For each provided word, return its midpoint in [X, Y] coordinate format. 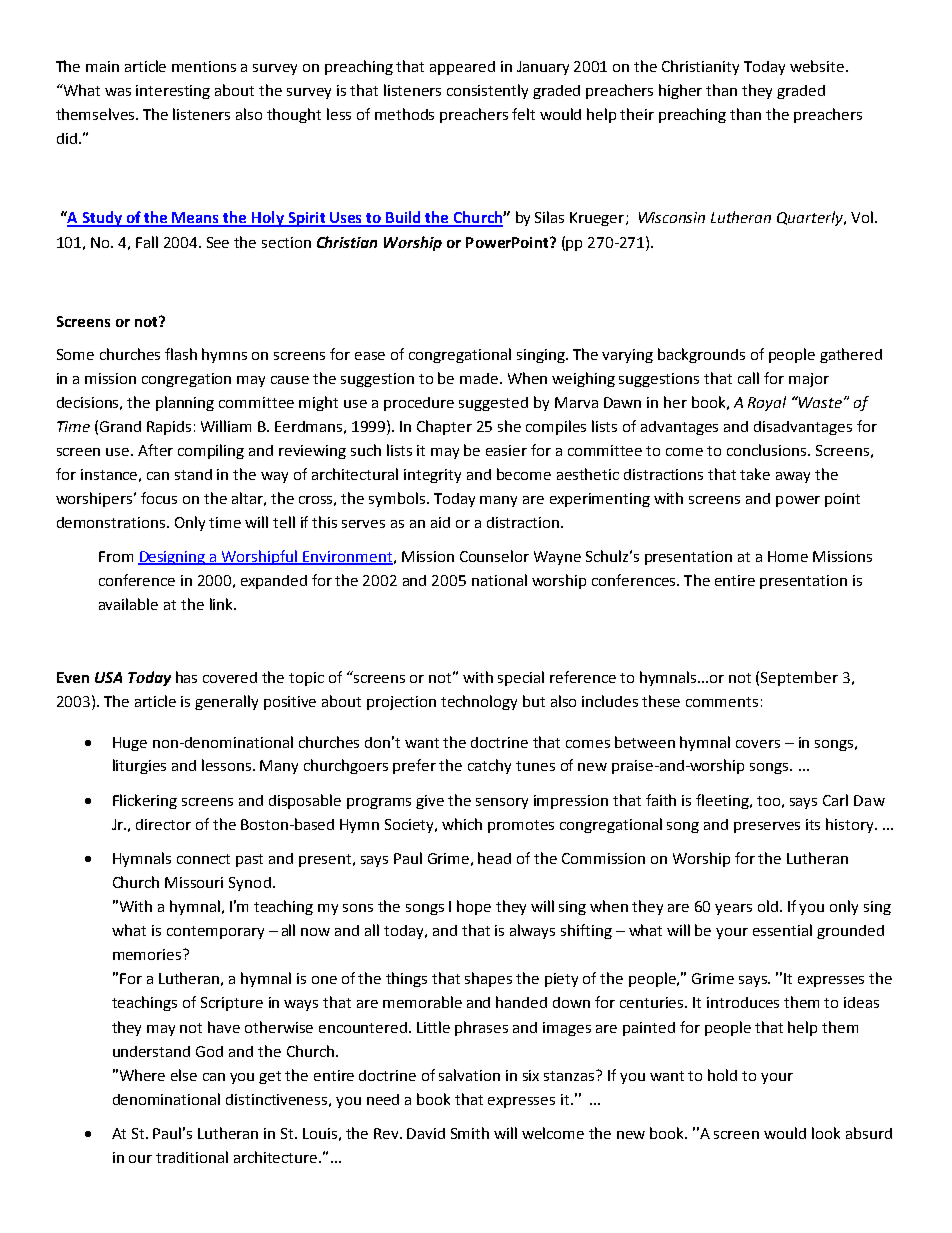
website [818, 66]
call [748, 378]
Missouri [194, 882]
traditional [192, 1157]
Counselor [494, 556]
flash [181, 354]
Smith [470, 1133]
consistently [487, 91]
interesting [173, 92]
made [480, 378]
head [494, 858]
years [733, 909]
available [128, 604]
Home [788, 556]
